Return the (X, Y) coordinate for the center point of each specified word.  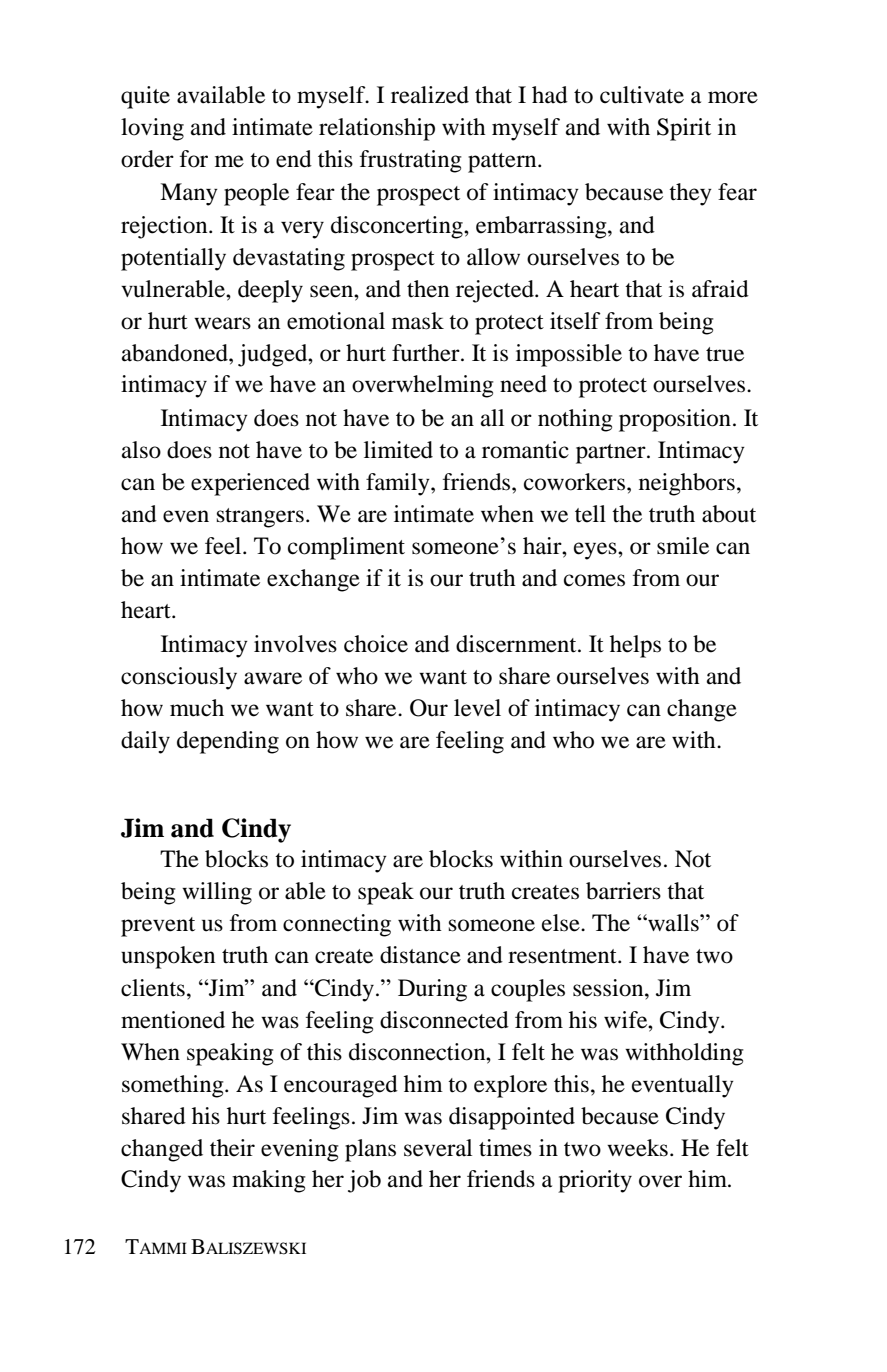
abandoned (176, 353)
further (427, 353)
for (194, 159)
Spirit (684, 129)
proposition (675, 420)
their (232, 1148)
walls (673, 923)
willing (217, 893)
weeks (637, 1148)
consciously (179, 678)
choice (376, 644)
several (438, 1148)
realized (430, 95)
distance (420, 955)
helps (635, 646)
